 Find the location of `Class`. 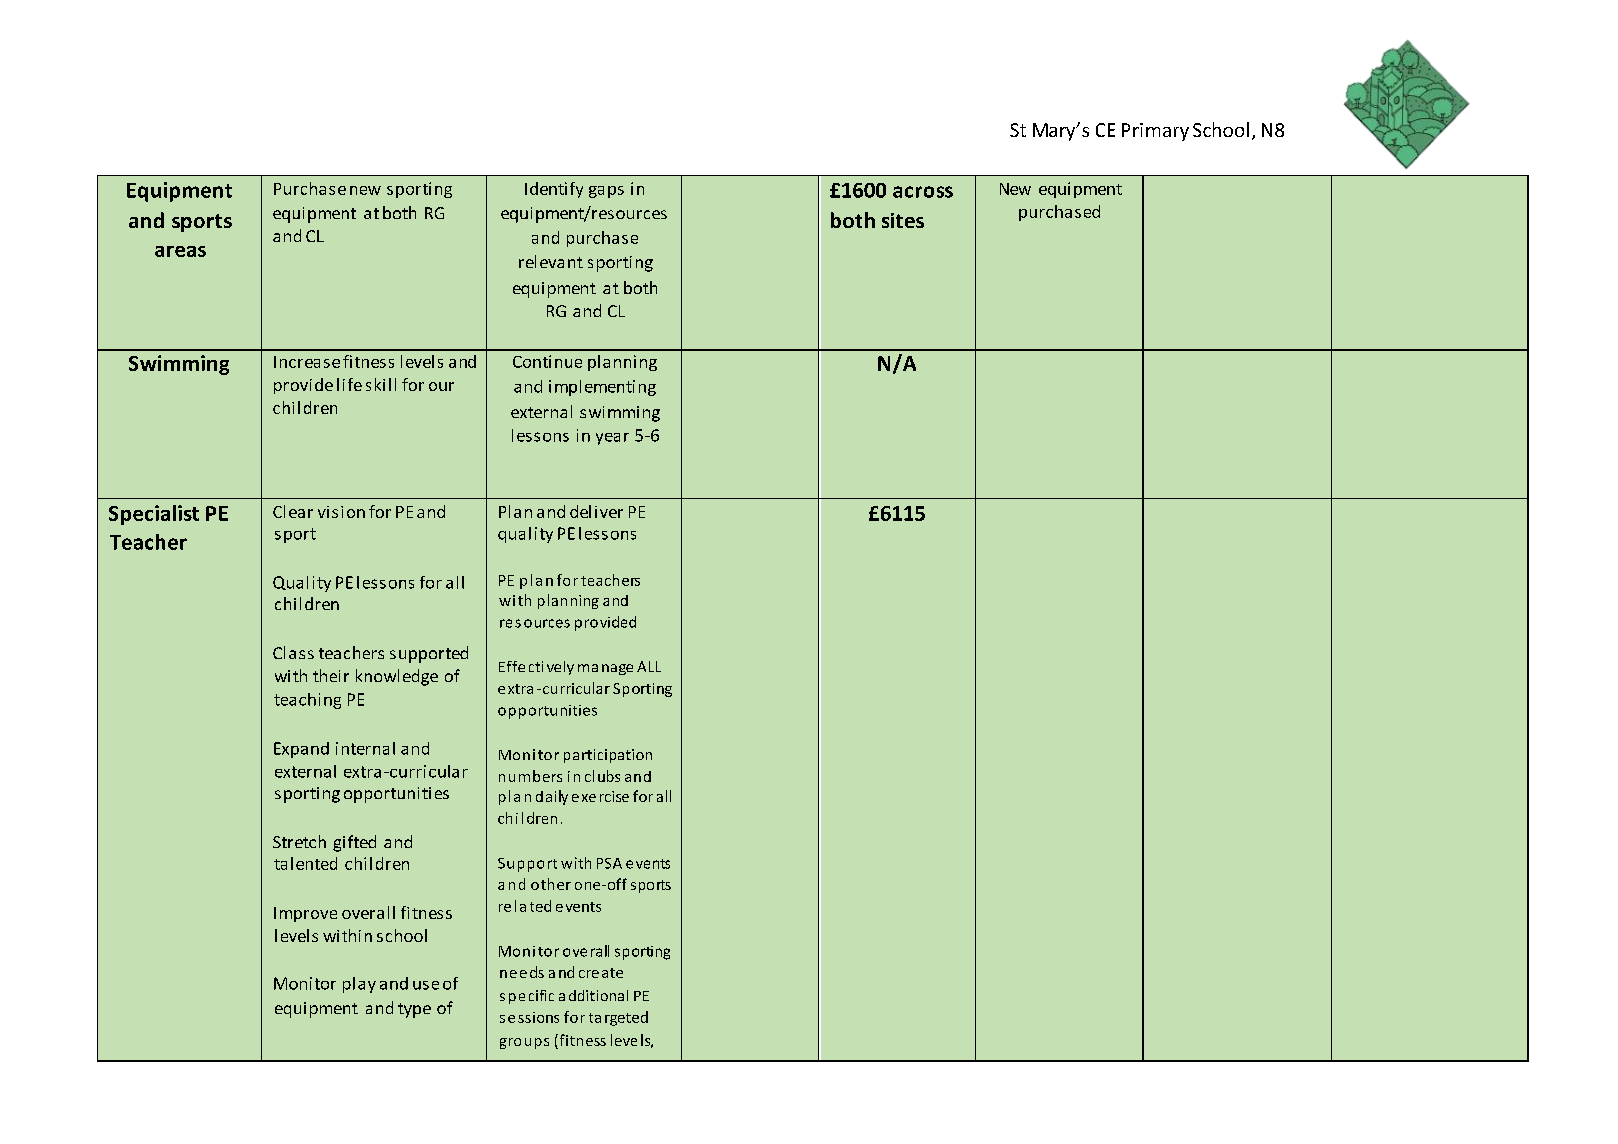

Class is located at coordinates (293, 652).
